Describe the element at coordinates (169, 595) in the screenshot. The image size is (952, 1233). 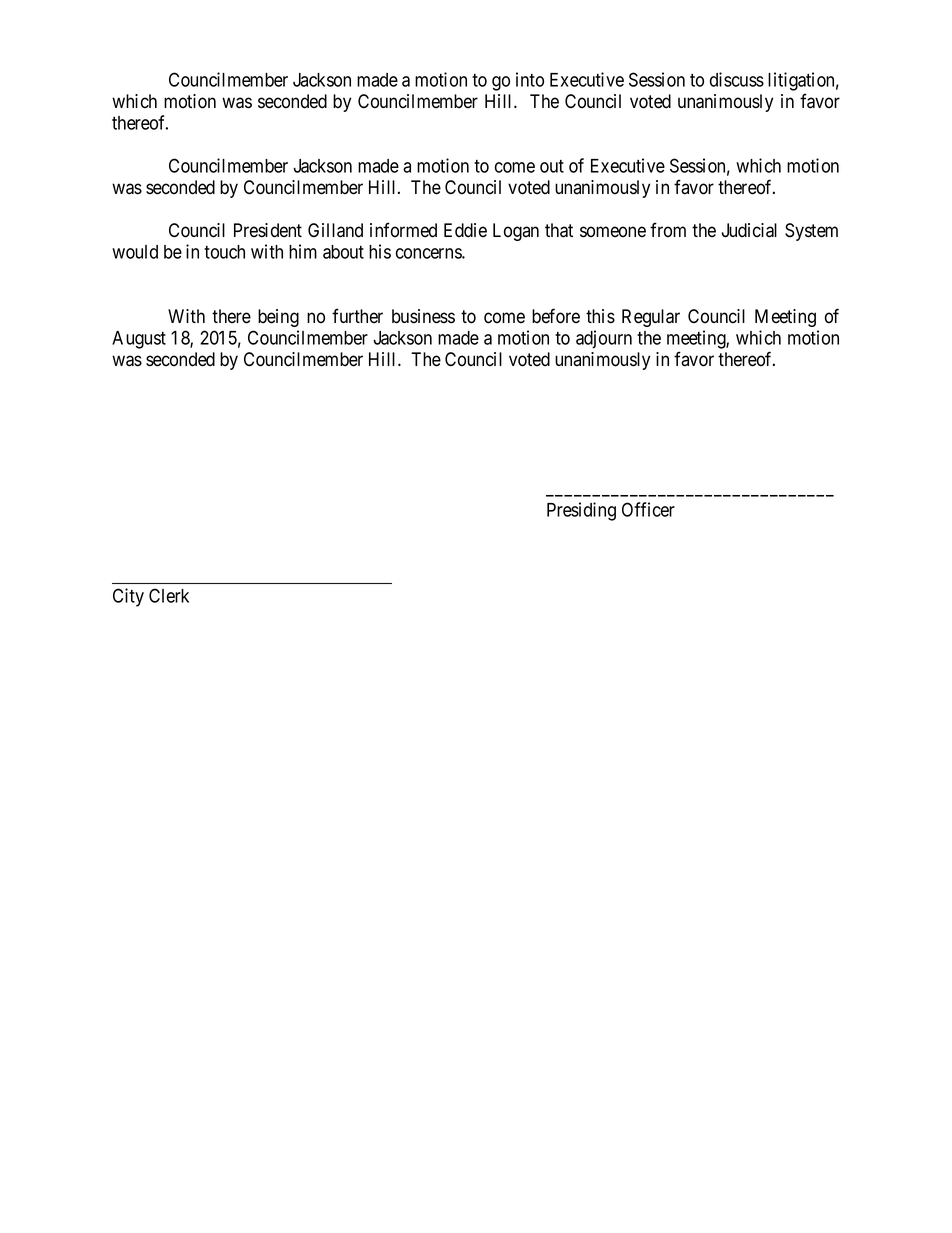
I see `Clerk` at that location.
